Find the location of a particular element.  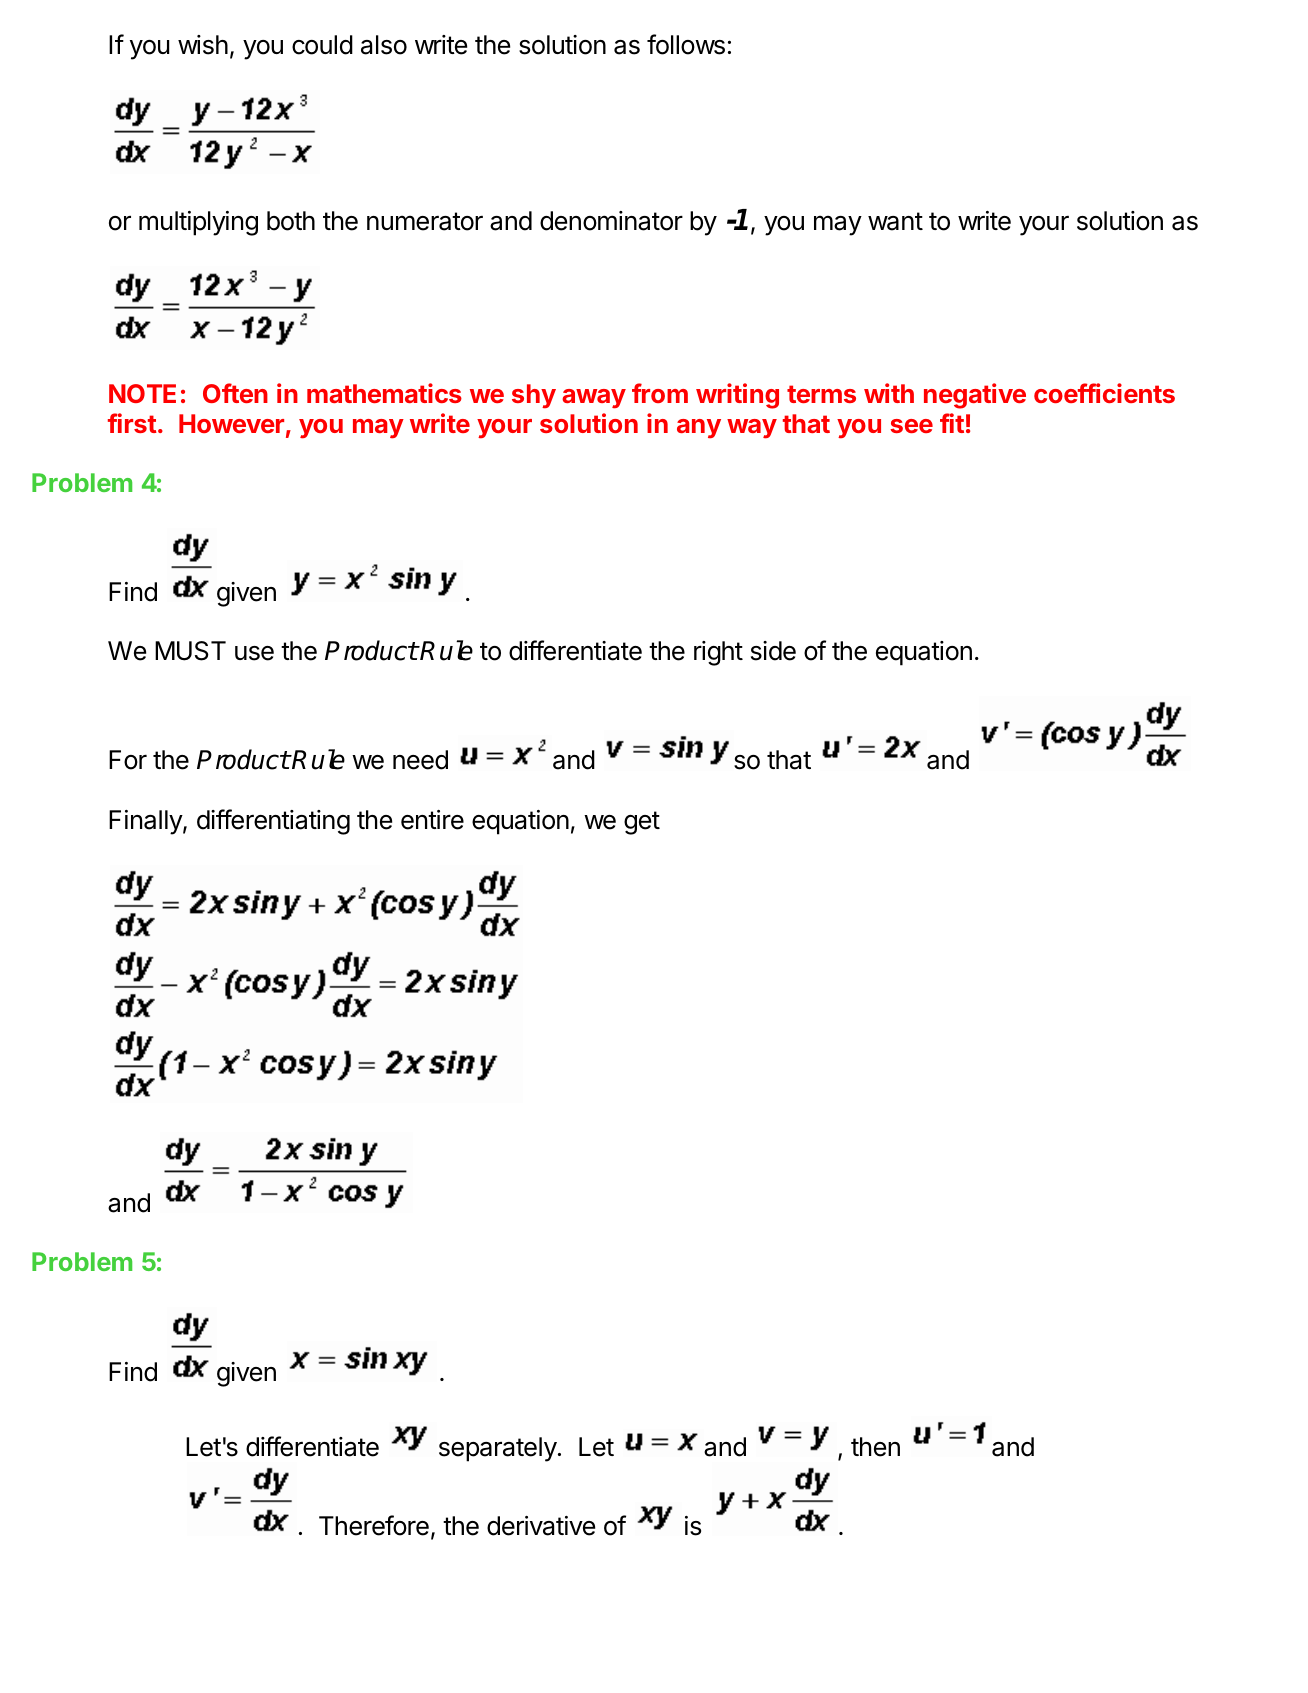

use is located at coordinates (254, 653).
